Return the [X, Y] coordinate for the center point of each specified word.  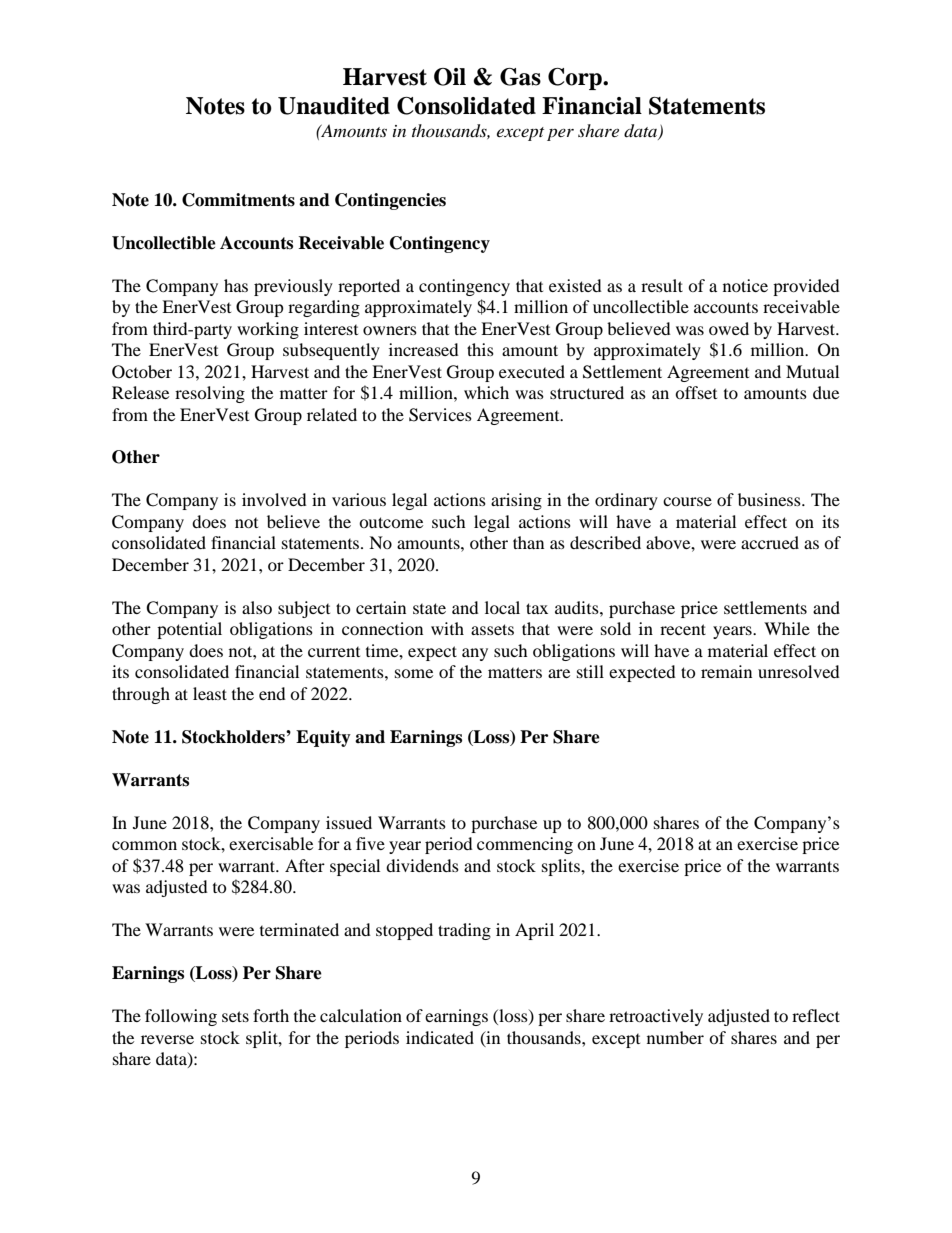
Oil [450, 77]
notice [745, 285]
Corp [576, 79]
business [770, 499]
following [181, 1017]
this [480, 349]
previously [293, 287]
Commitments [238, 200]
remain [726, 671]
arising [516, 501]
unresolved [799, 671]
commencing [525, 845]
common [144, 845]
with [447, 628]
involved [274, 499]
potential [189, 630]
